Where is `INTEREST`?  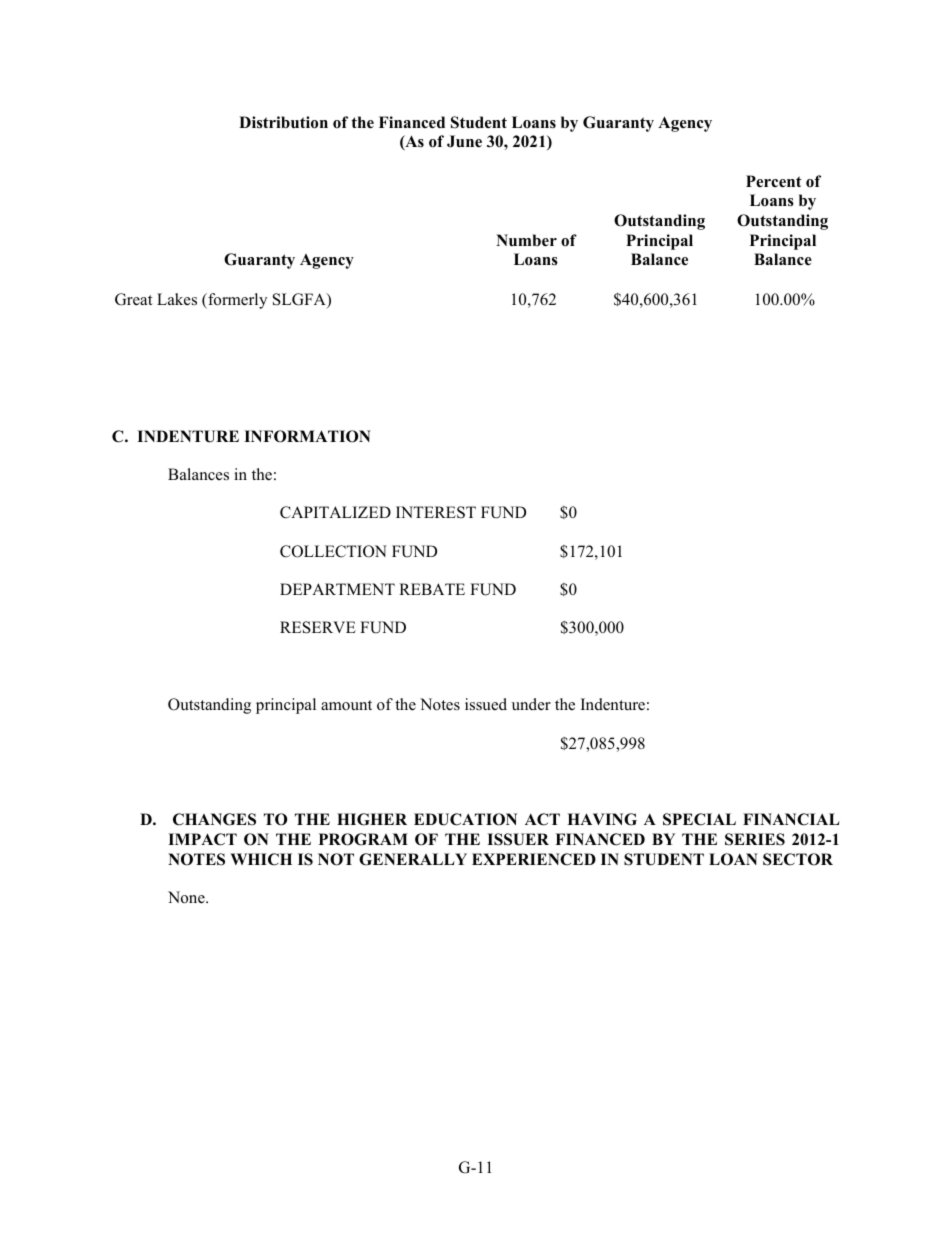 INTEREST is located at coordinates (436, 512).
